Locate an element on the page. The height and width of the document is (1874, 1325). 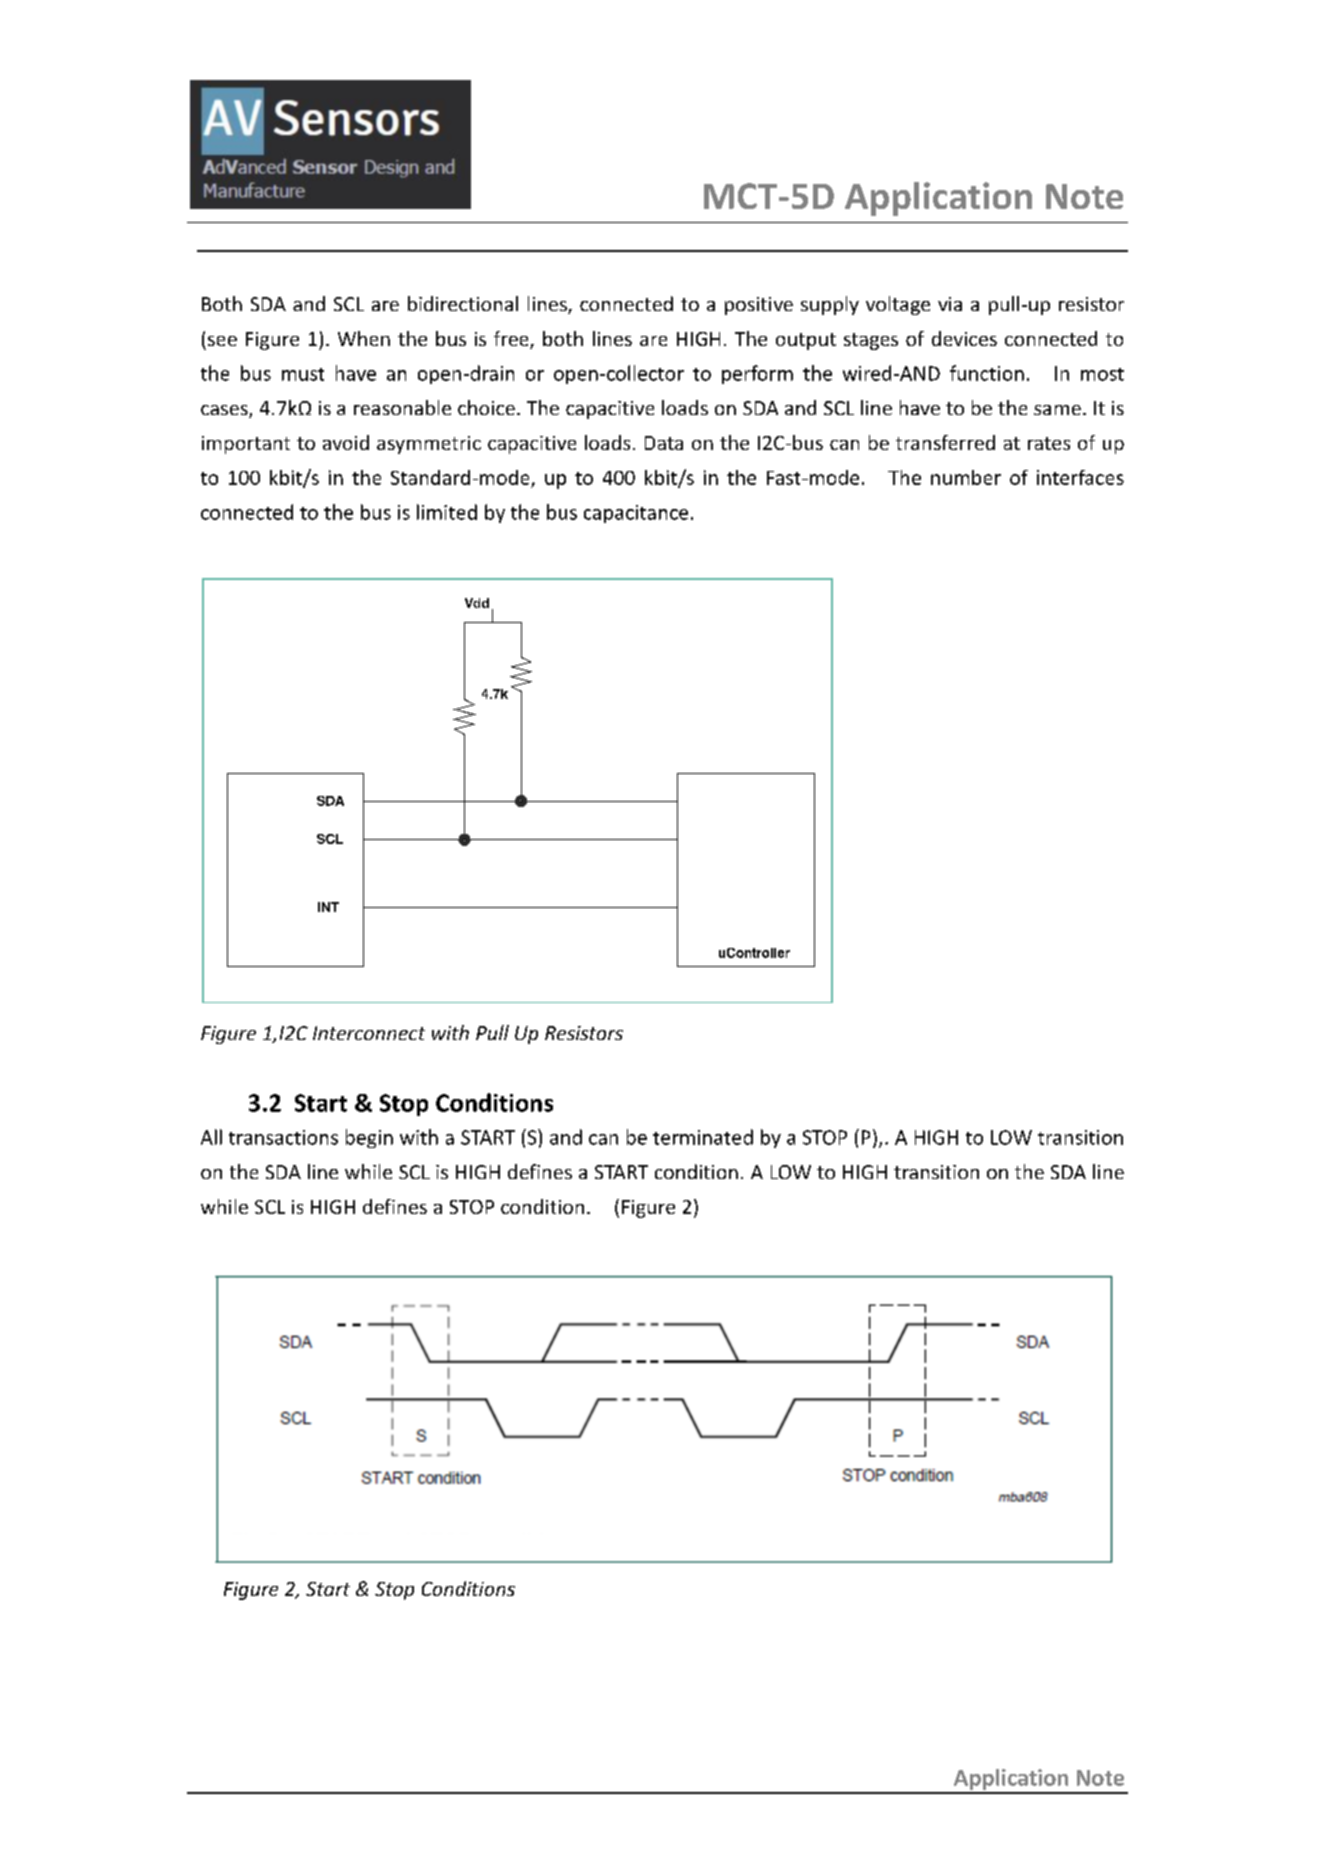
transactions is located at coordinates (283, 1137).
